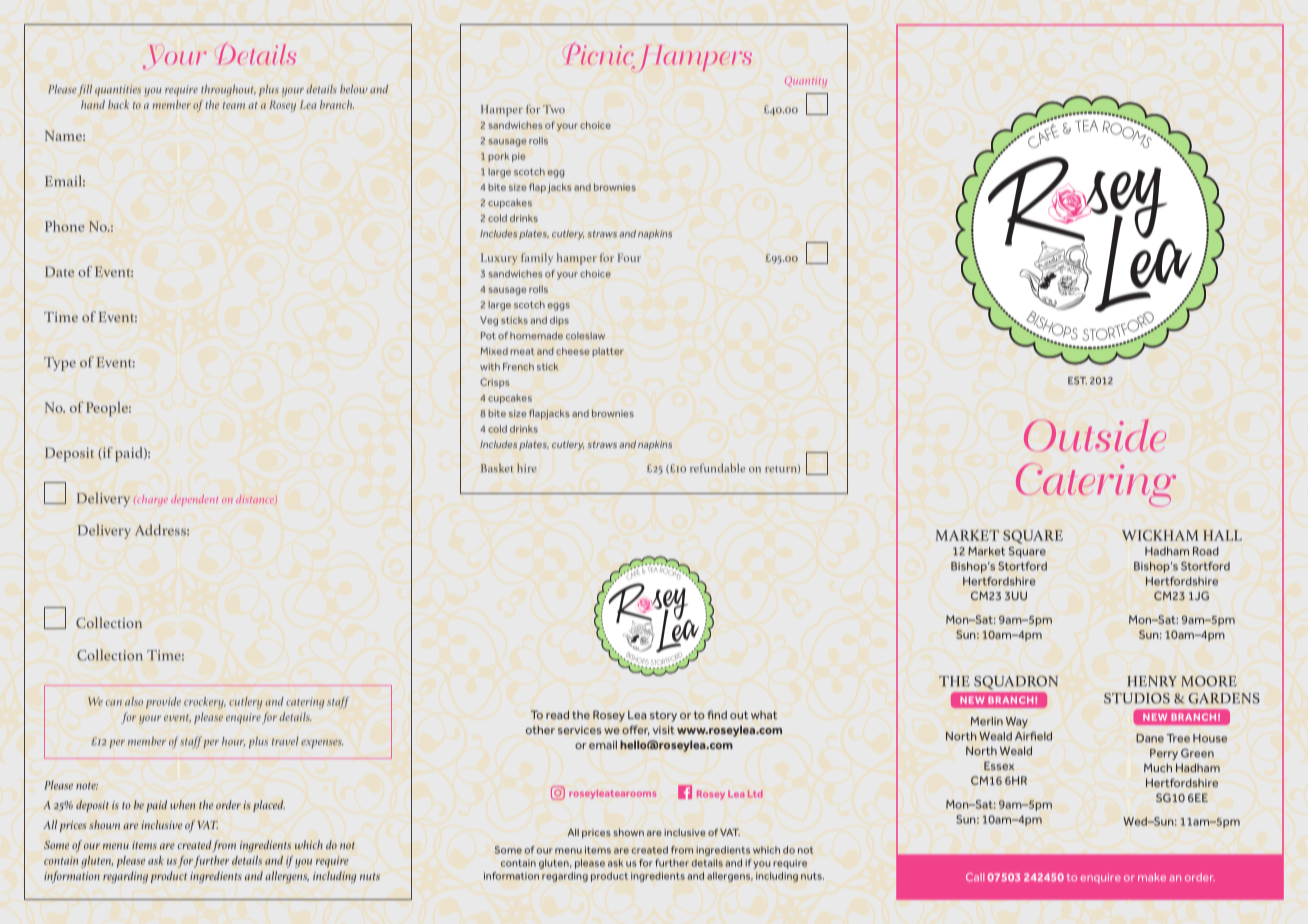 The image size is (1308, 924). Describe the element at coordinates (1152, 877) in the image. I see `make` at that location.
